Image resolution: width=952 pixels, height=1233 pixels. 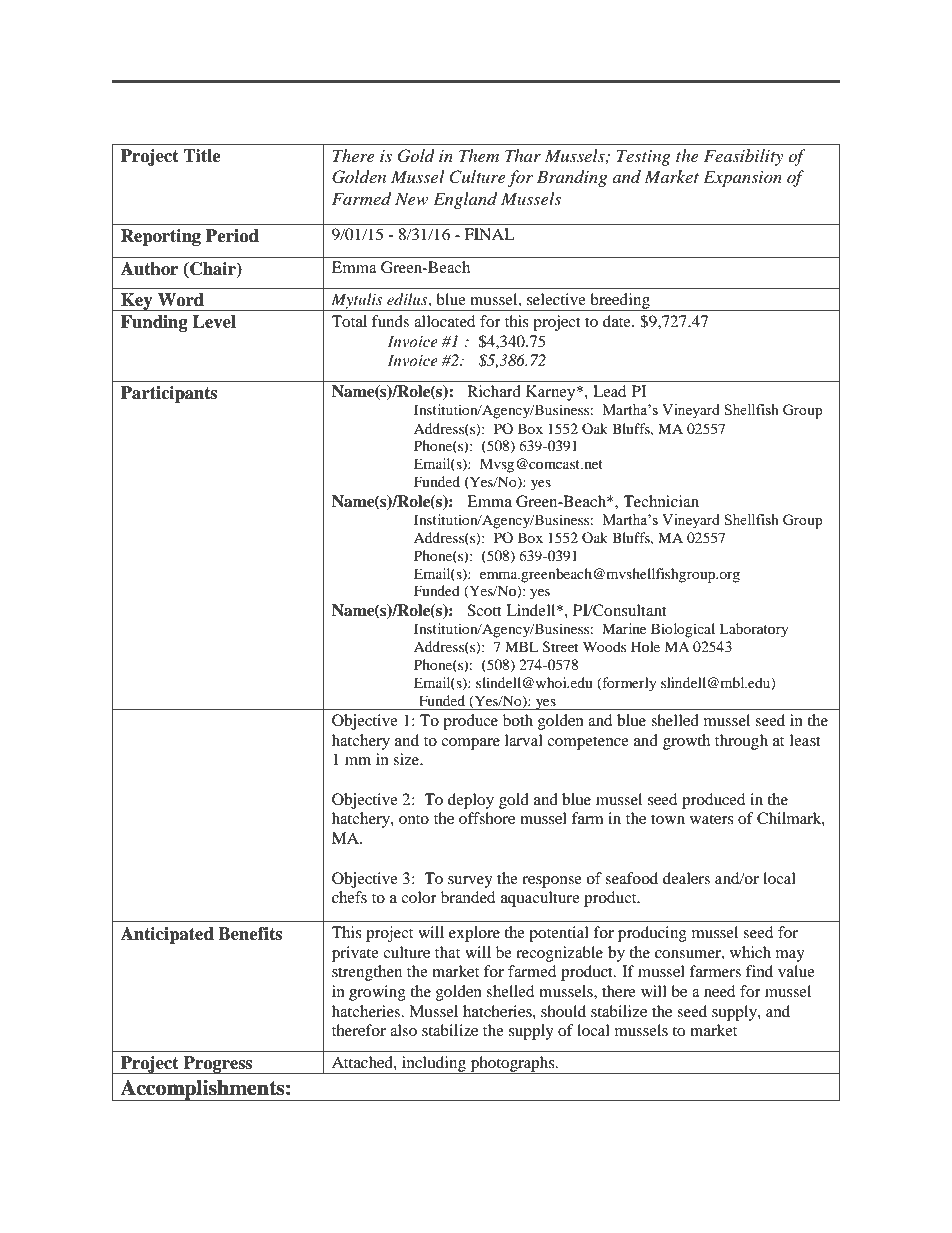 I want to click on Laboratory, so click(x=754, y=630).
